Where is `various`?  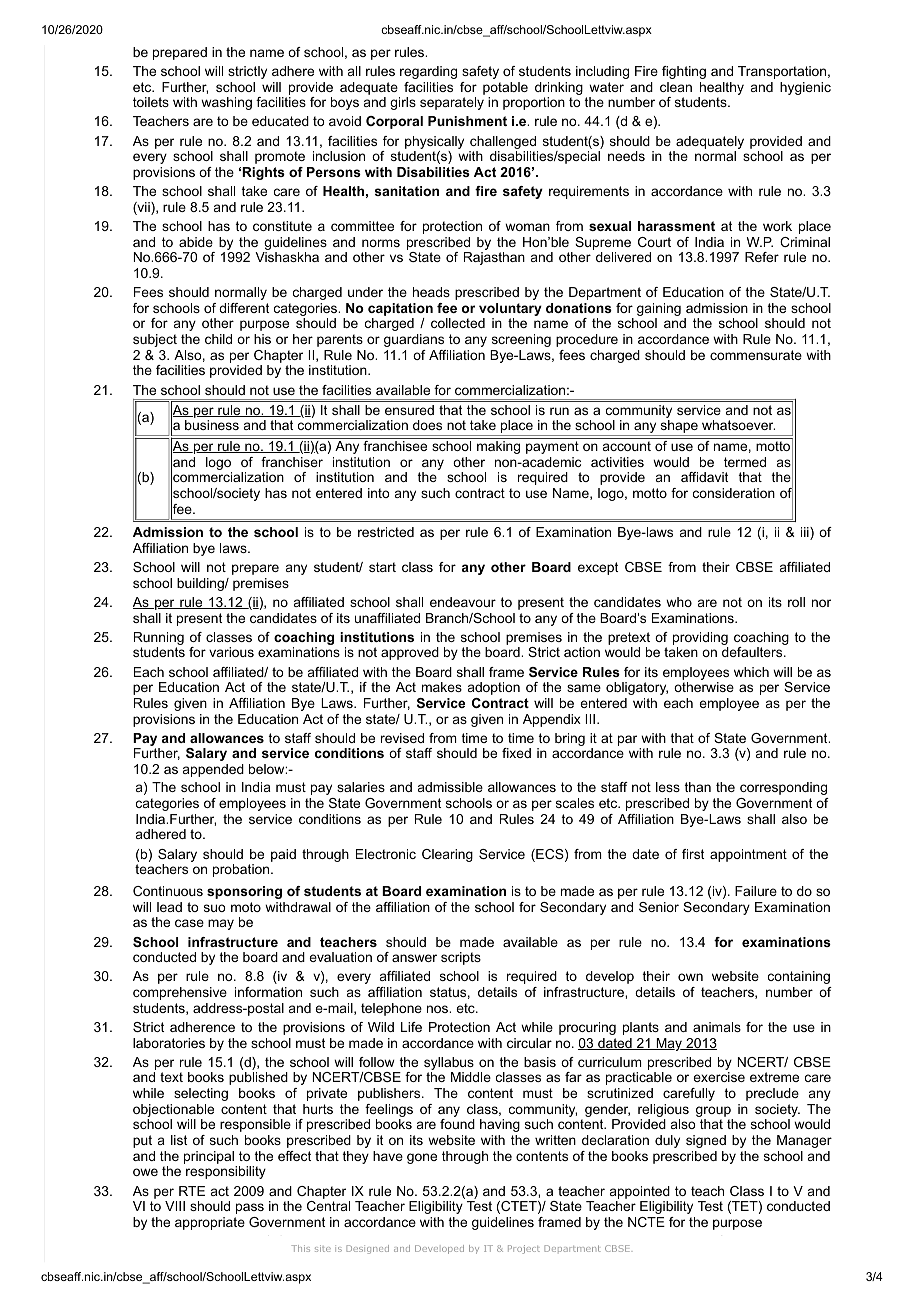 various is located at coordinates (231, 652).
